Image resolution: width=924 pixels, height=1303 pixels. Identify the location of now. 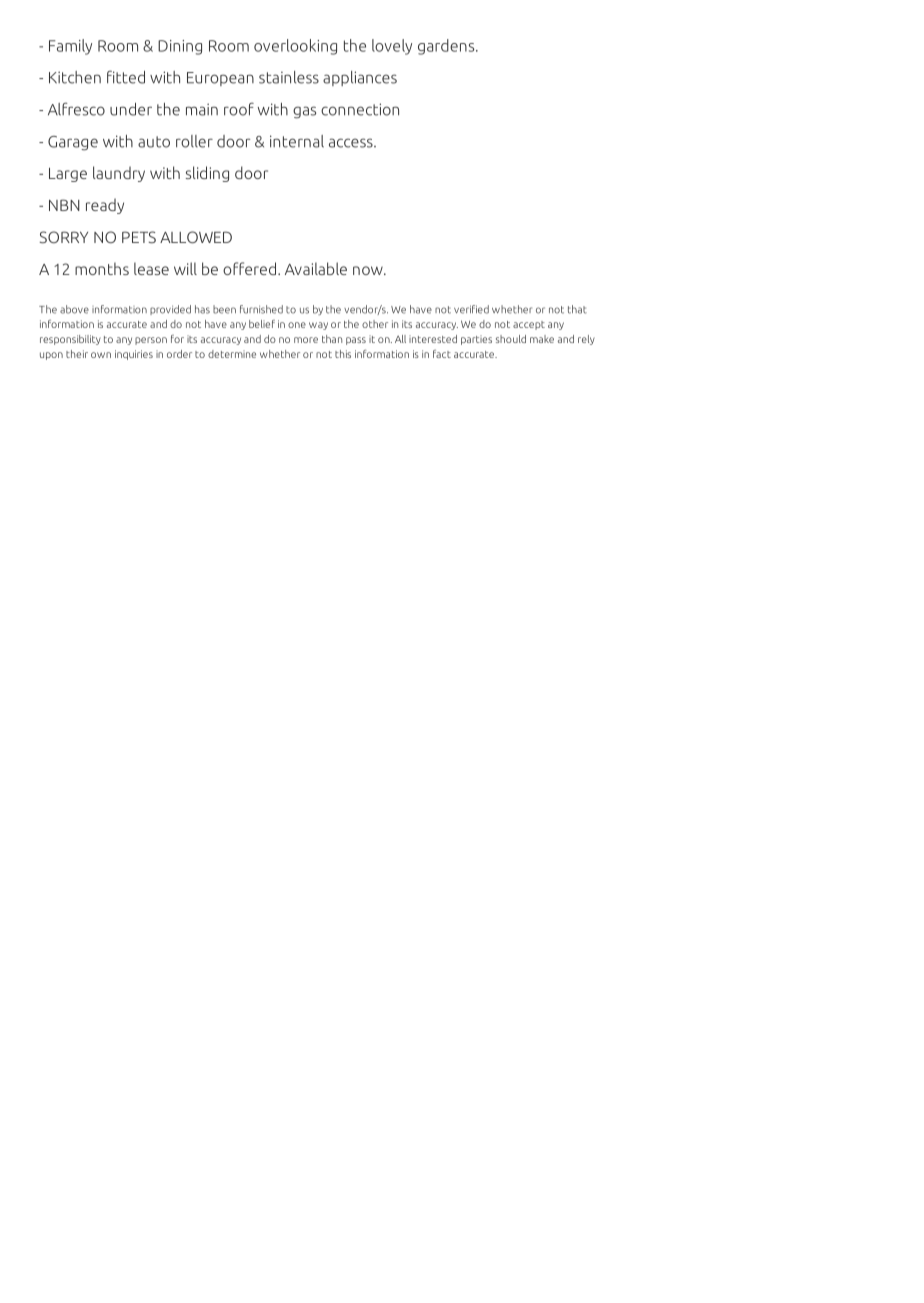
(369, 270).
